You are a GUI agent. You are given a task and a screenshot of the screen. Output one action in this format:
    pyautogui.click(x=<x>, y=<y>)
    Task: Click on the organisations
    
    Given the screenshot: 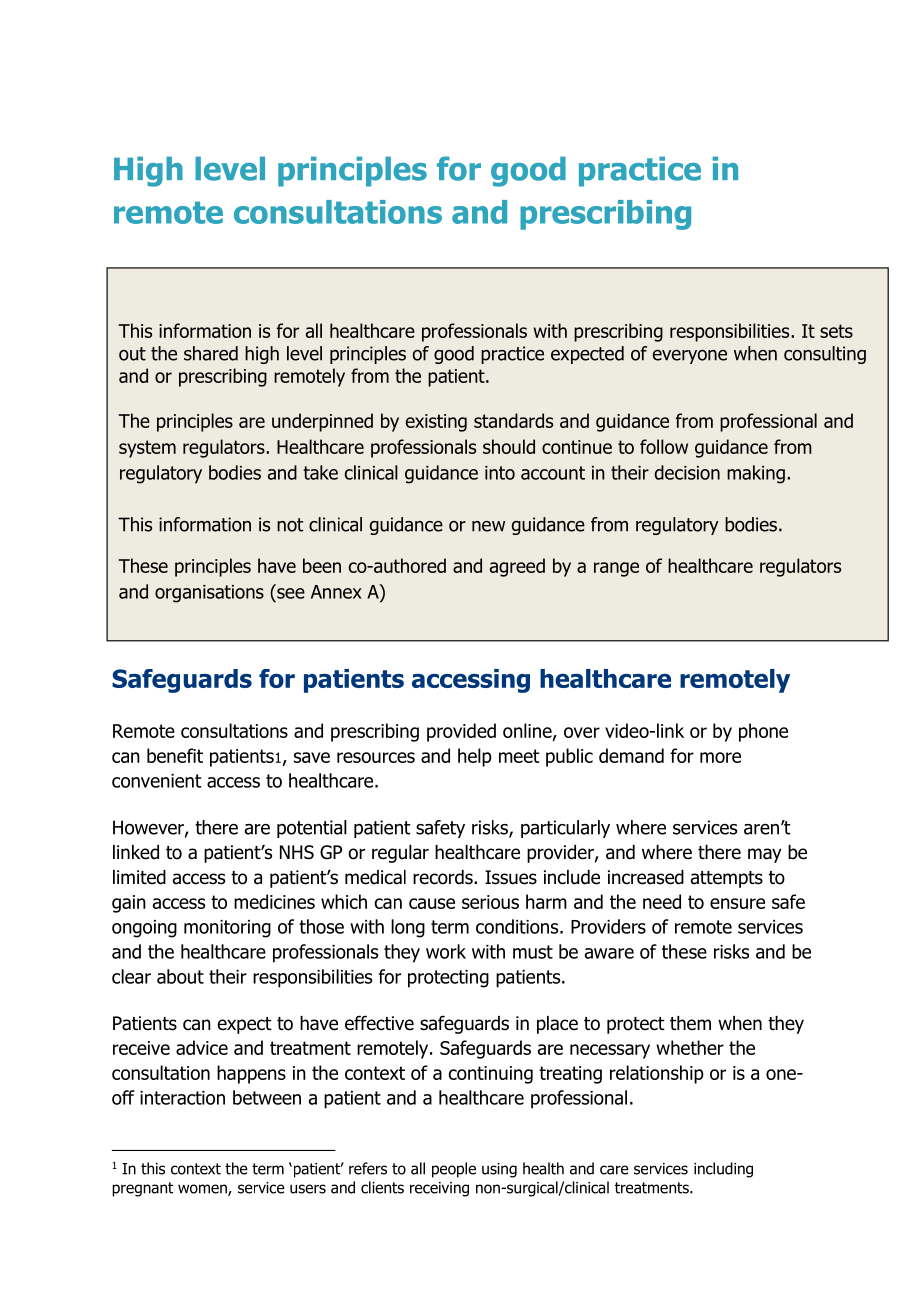 What is the action you would take?
    pyautogui.click(x=209, y=594)
